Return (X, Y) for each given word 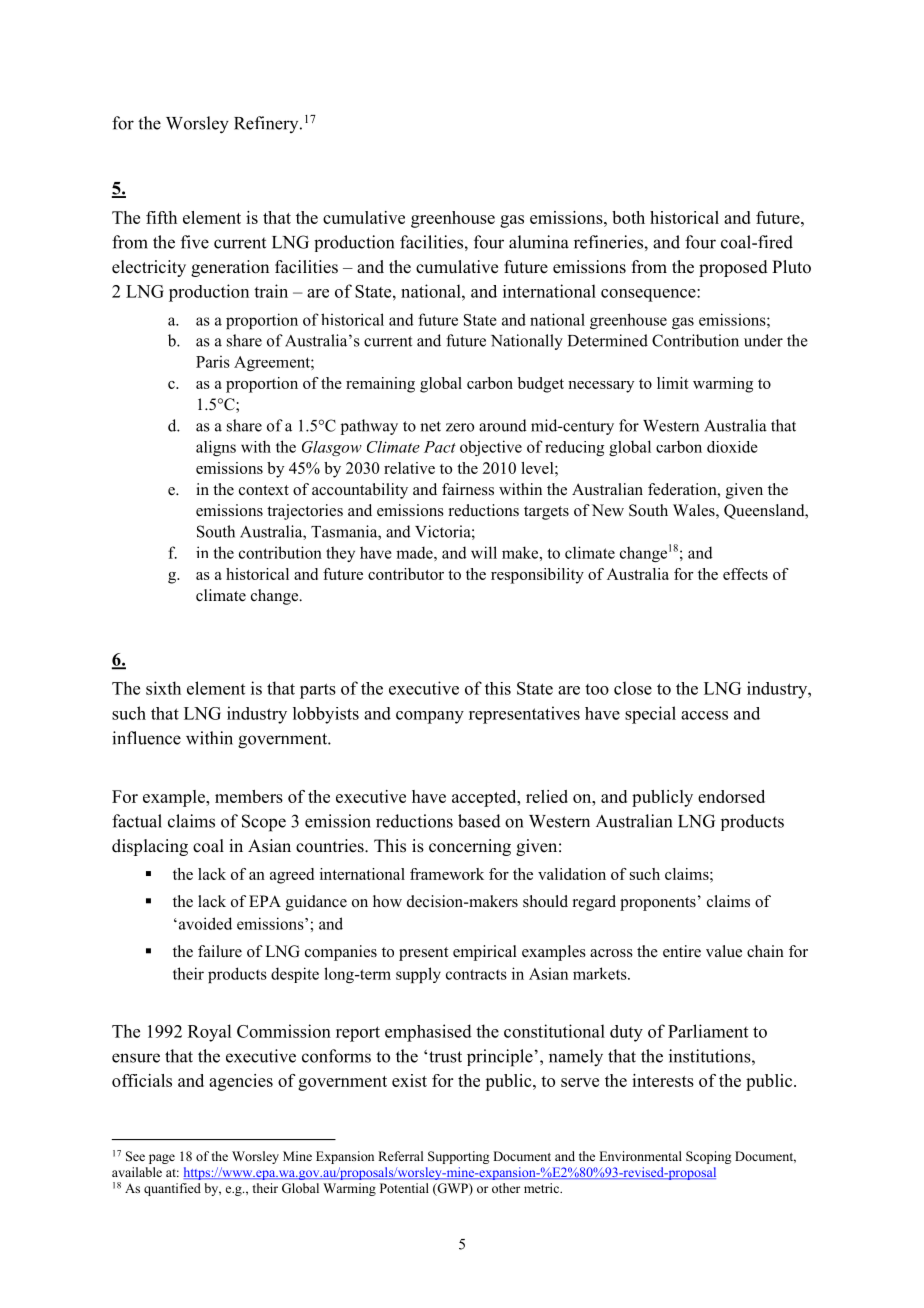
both (628, 217)
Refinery (267, 124)
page (162, 1159)
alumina (539, 242)
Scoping (708, 1157)
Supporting (458, 1157)
